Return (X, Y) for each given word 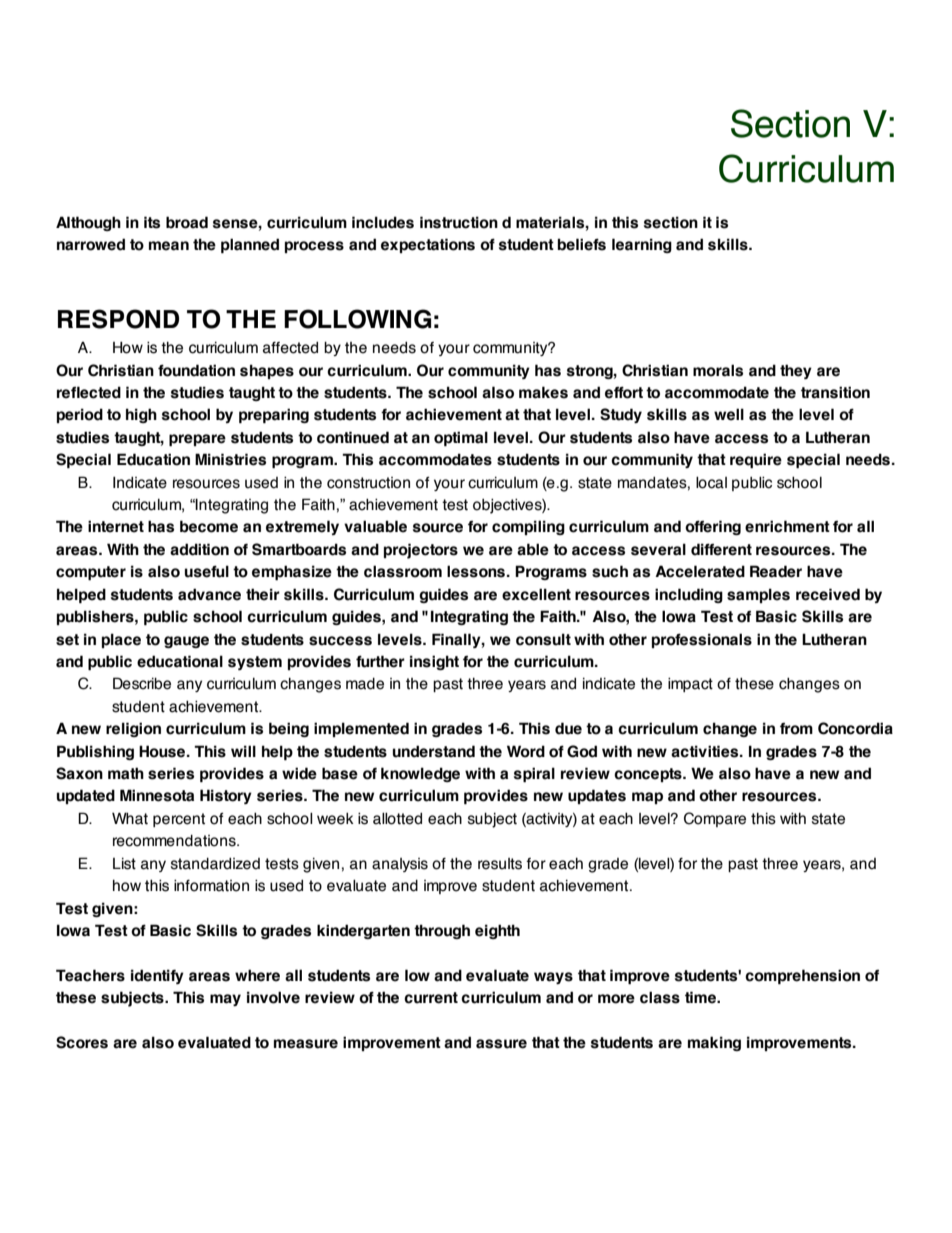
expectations (428, 245)
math (126, 773)
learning (642, 245)
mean (169, 246)
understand (434, 751)
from (796, 729)
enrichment (787, 526)
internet (116, 526)
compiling (528, 527)
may (225, 1000)
